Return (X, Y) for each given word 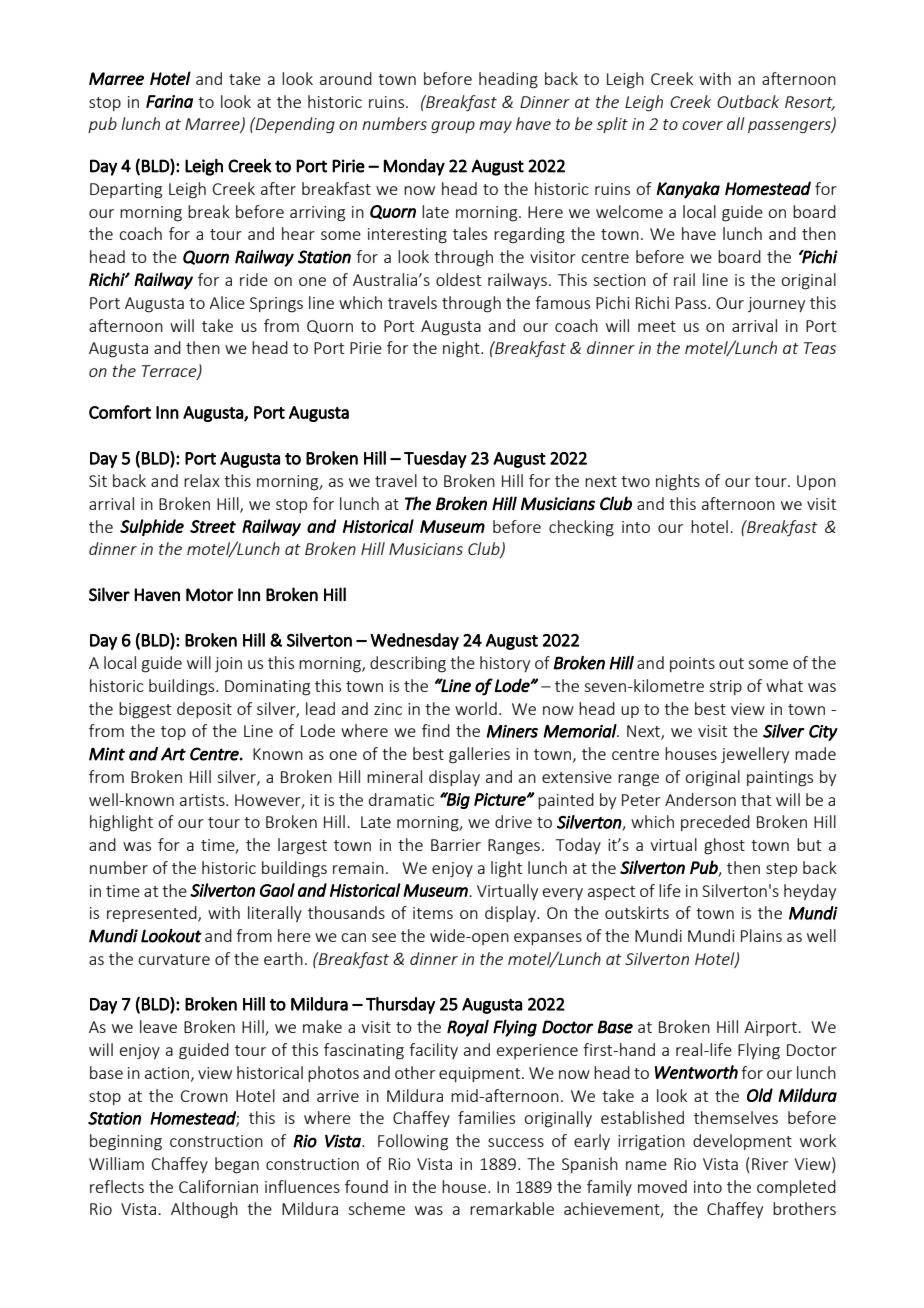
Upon (816, 482)
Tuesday (435, 459)
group (453, 127)
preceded (715, 823)
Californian (218, 1186)
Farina (169, 101)
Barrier (456, 845)
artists (203, 800)
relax (202, 480)
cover (702, 125)
